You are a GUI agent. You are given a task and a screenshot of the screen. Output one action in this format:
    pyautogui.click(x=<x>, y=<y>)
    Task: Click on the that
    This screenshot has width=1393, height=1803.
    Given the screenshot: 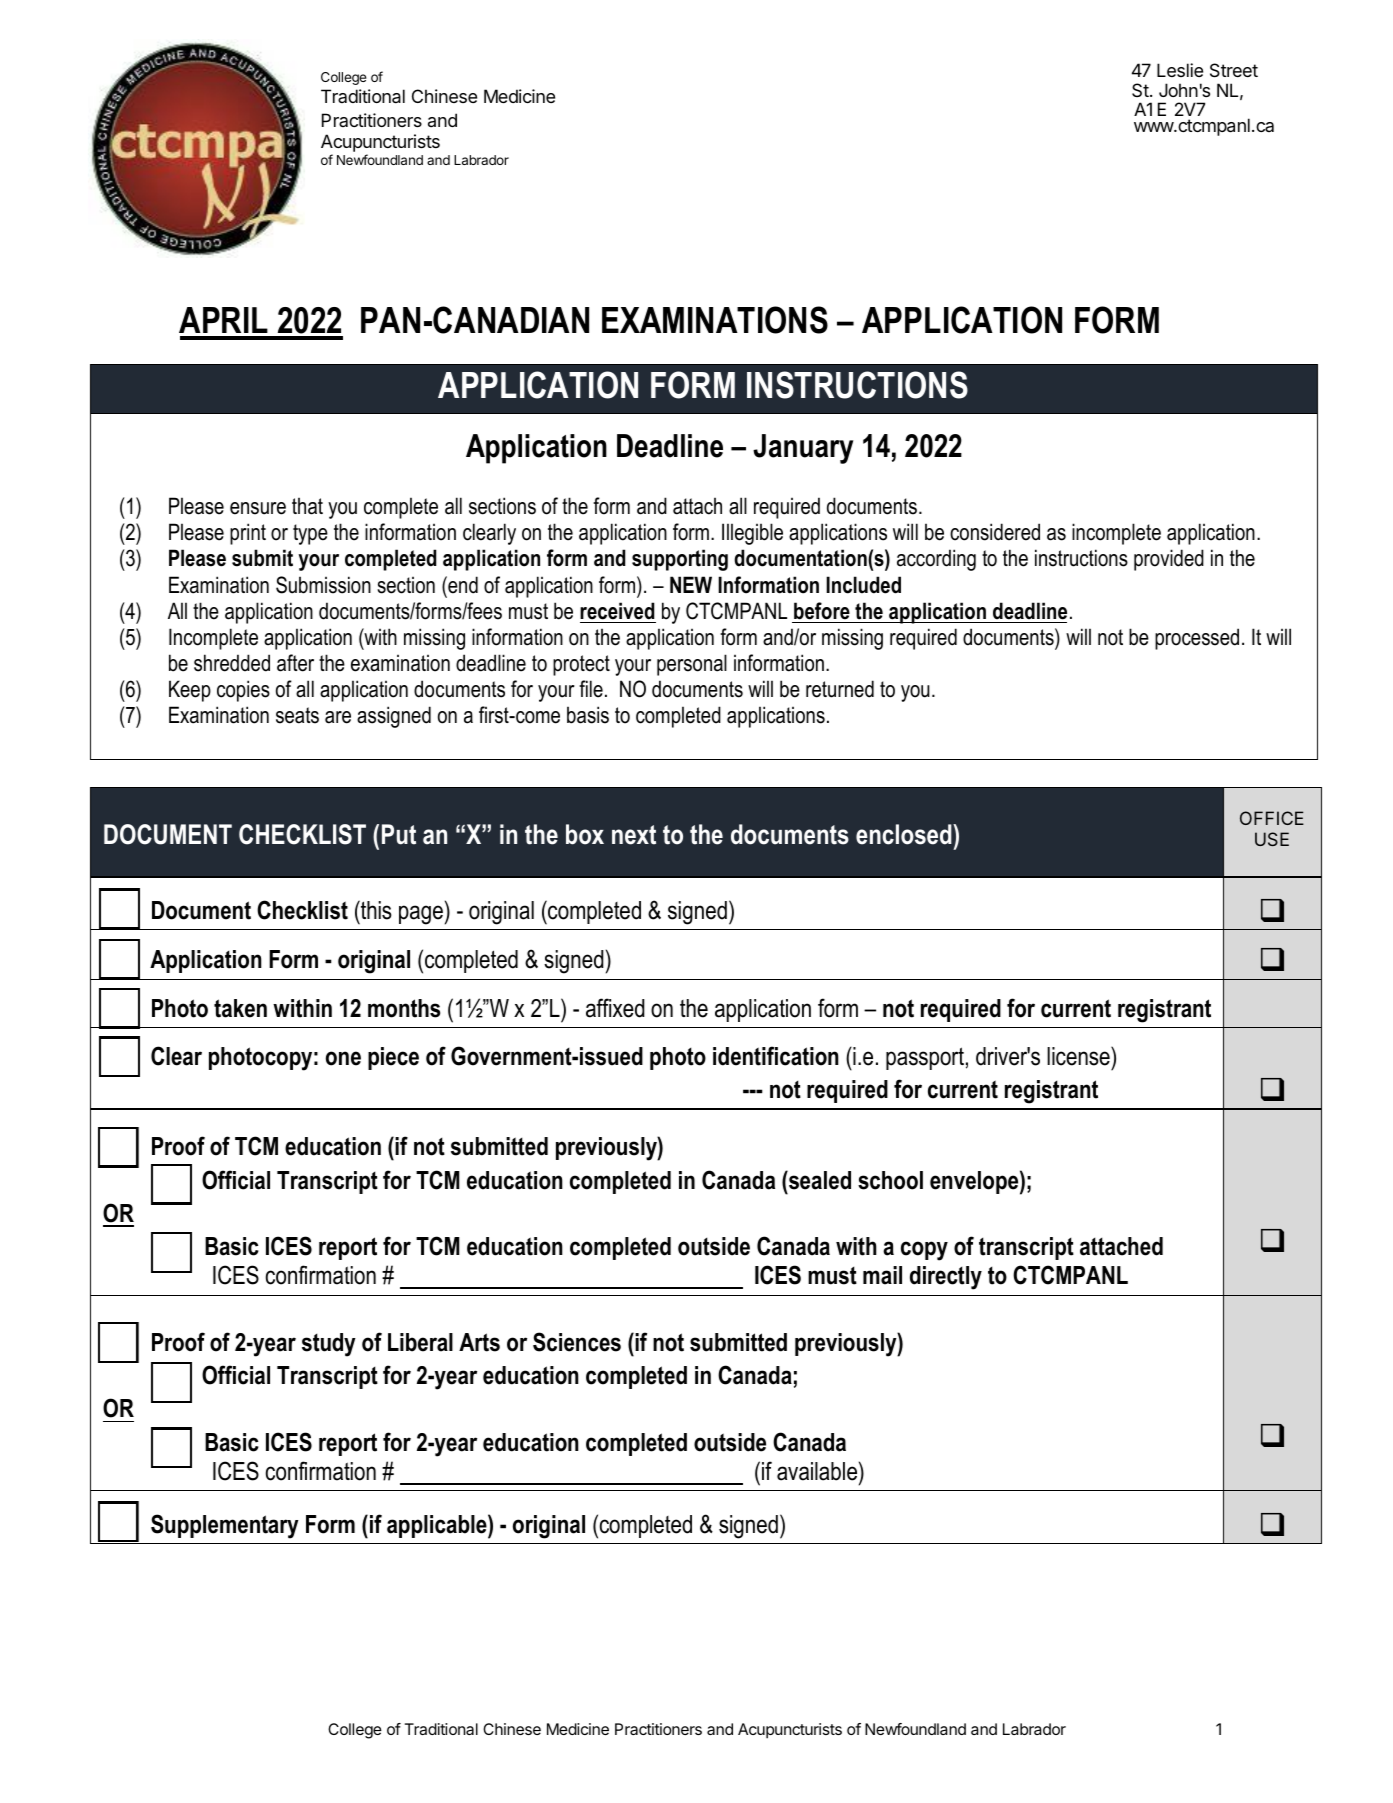 What is the action you would take?
    pyautogui.click(x=307, y=506)
